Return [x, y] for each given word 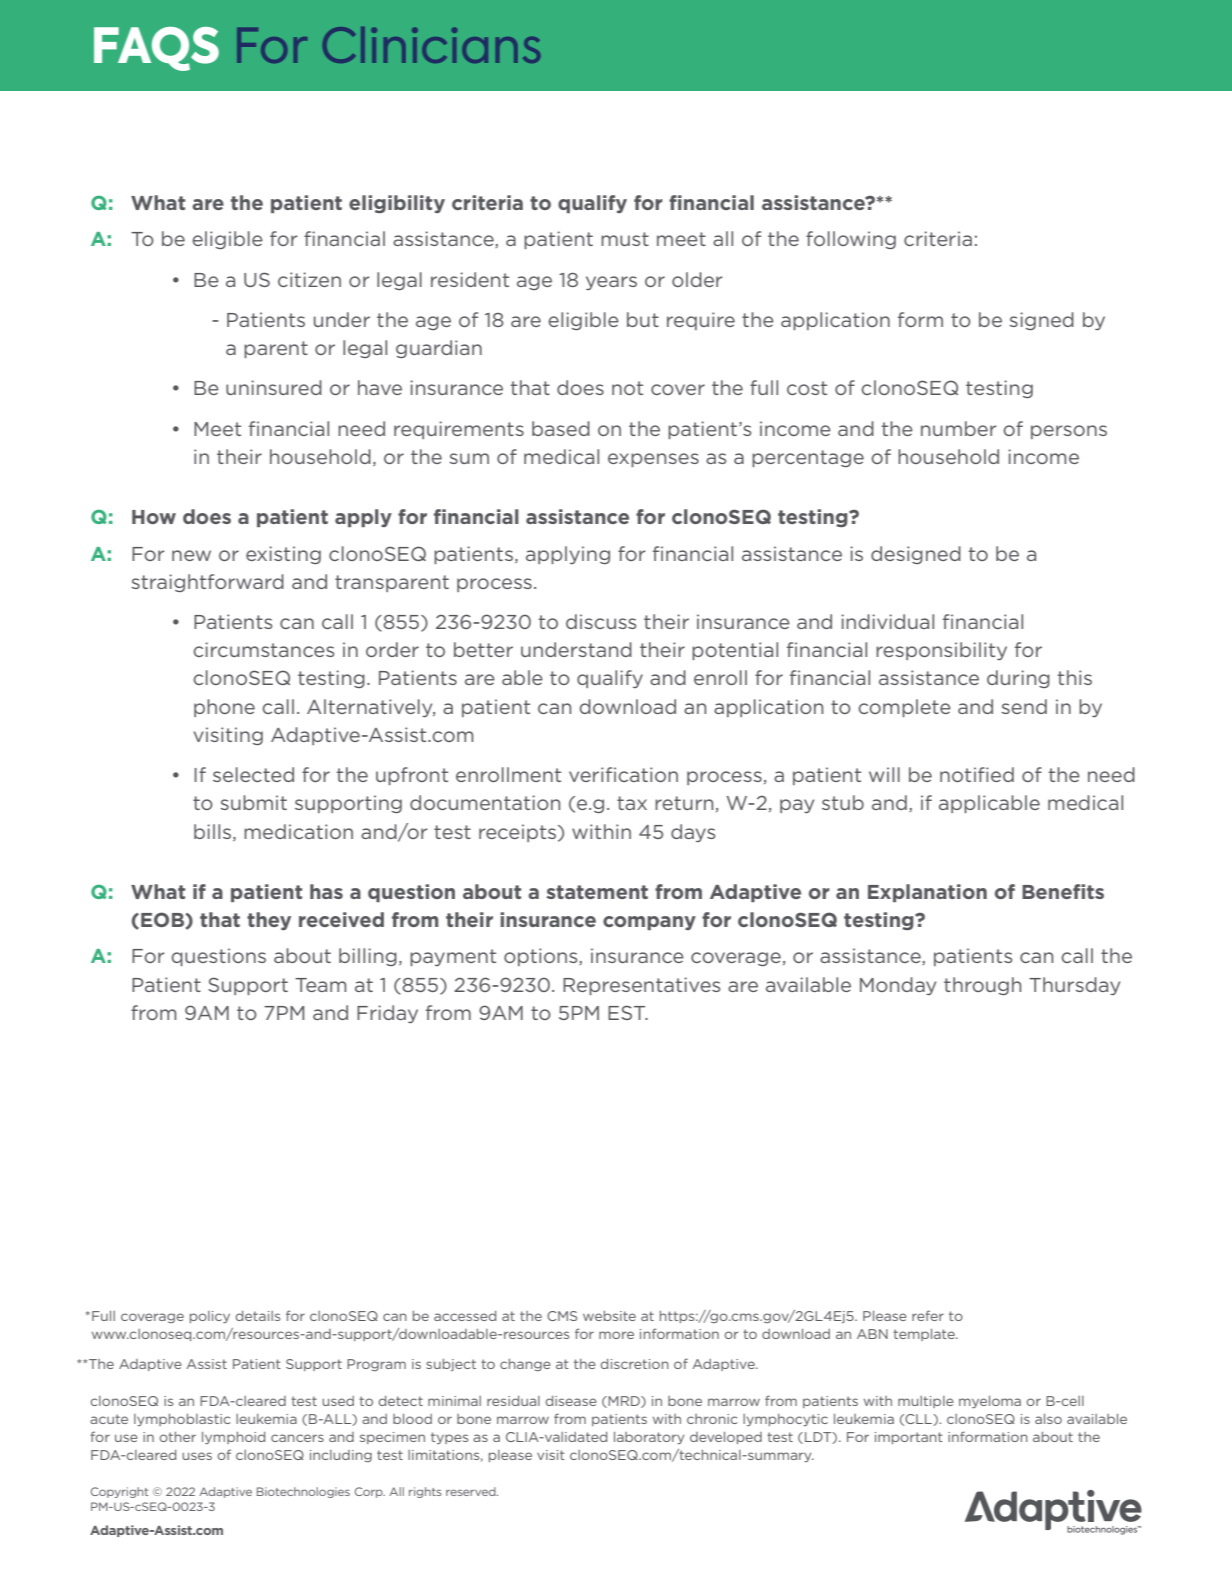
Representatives [641, 986]
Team [320, 985]
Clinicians [431, 45]
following [851, 240]
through [982, 986]
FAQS [156, 49]
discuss [601, 621]
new [191, 555]
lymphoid [233, 1438]
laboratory [649, 1438]
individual [887, 621]
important [909, 1438]
